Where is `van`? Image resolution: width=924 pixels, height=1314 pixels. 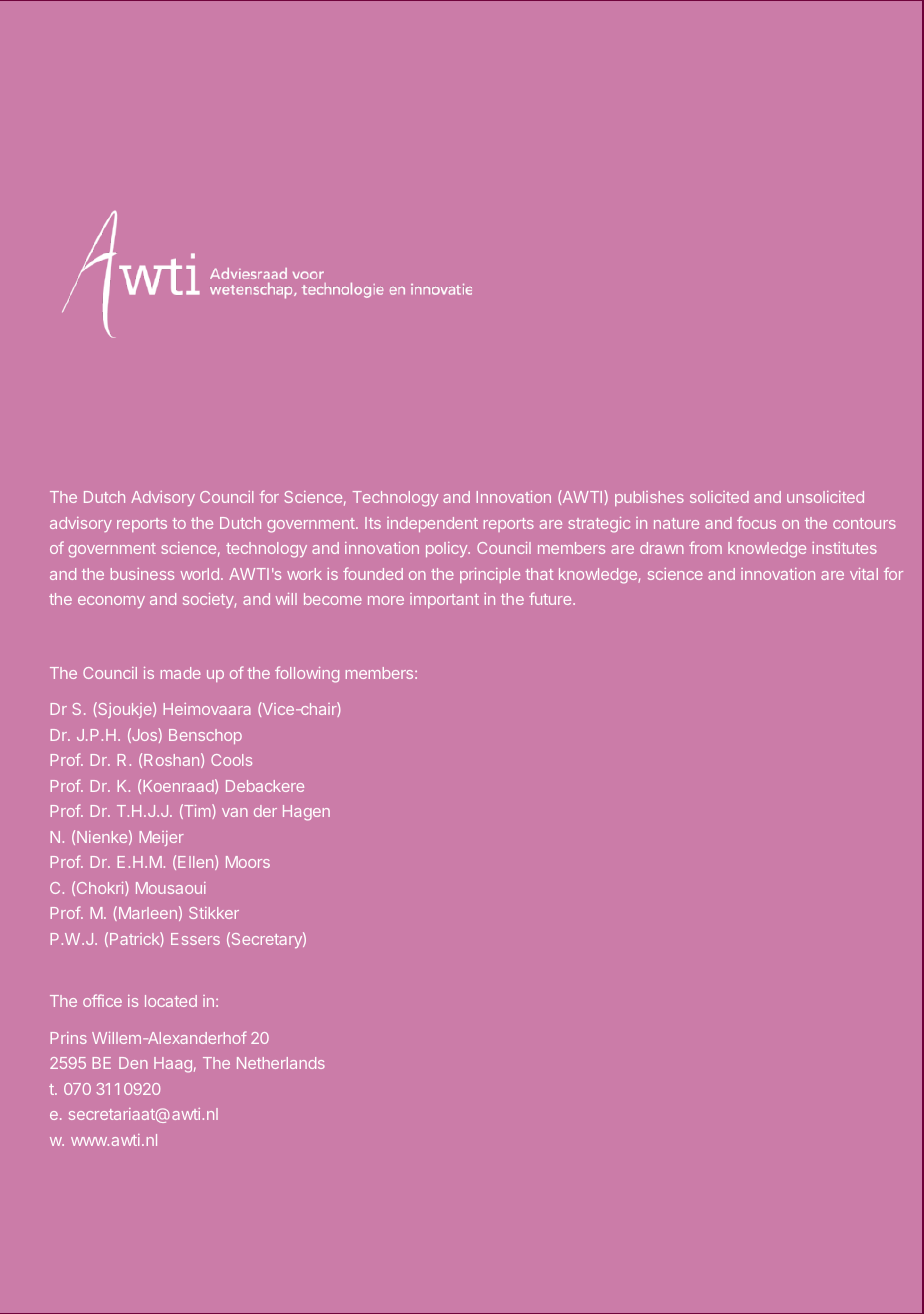 van is located at coordinates (235, 812).
